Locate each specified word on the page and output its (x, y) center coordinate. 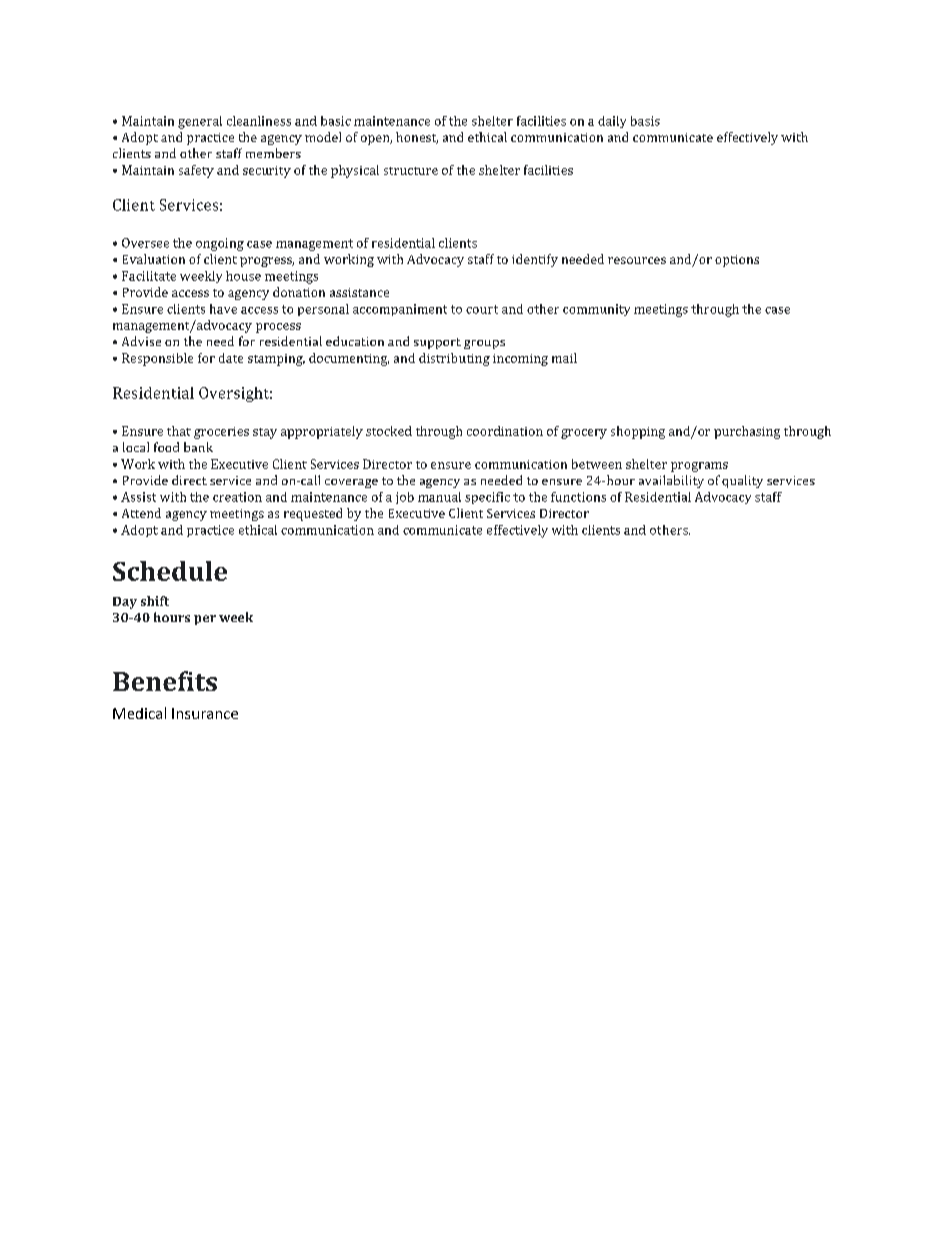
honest (417, 138)
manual (439, 497)
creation (237, 497)
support (437, 343)
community (596, 310)
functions (578, 497)
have (223, 309)
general (200, 122)
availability (671, 481)
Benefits (165, 681)
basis (645, 121)
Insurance (205, 713)
